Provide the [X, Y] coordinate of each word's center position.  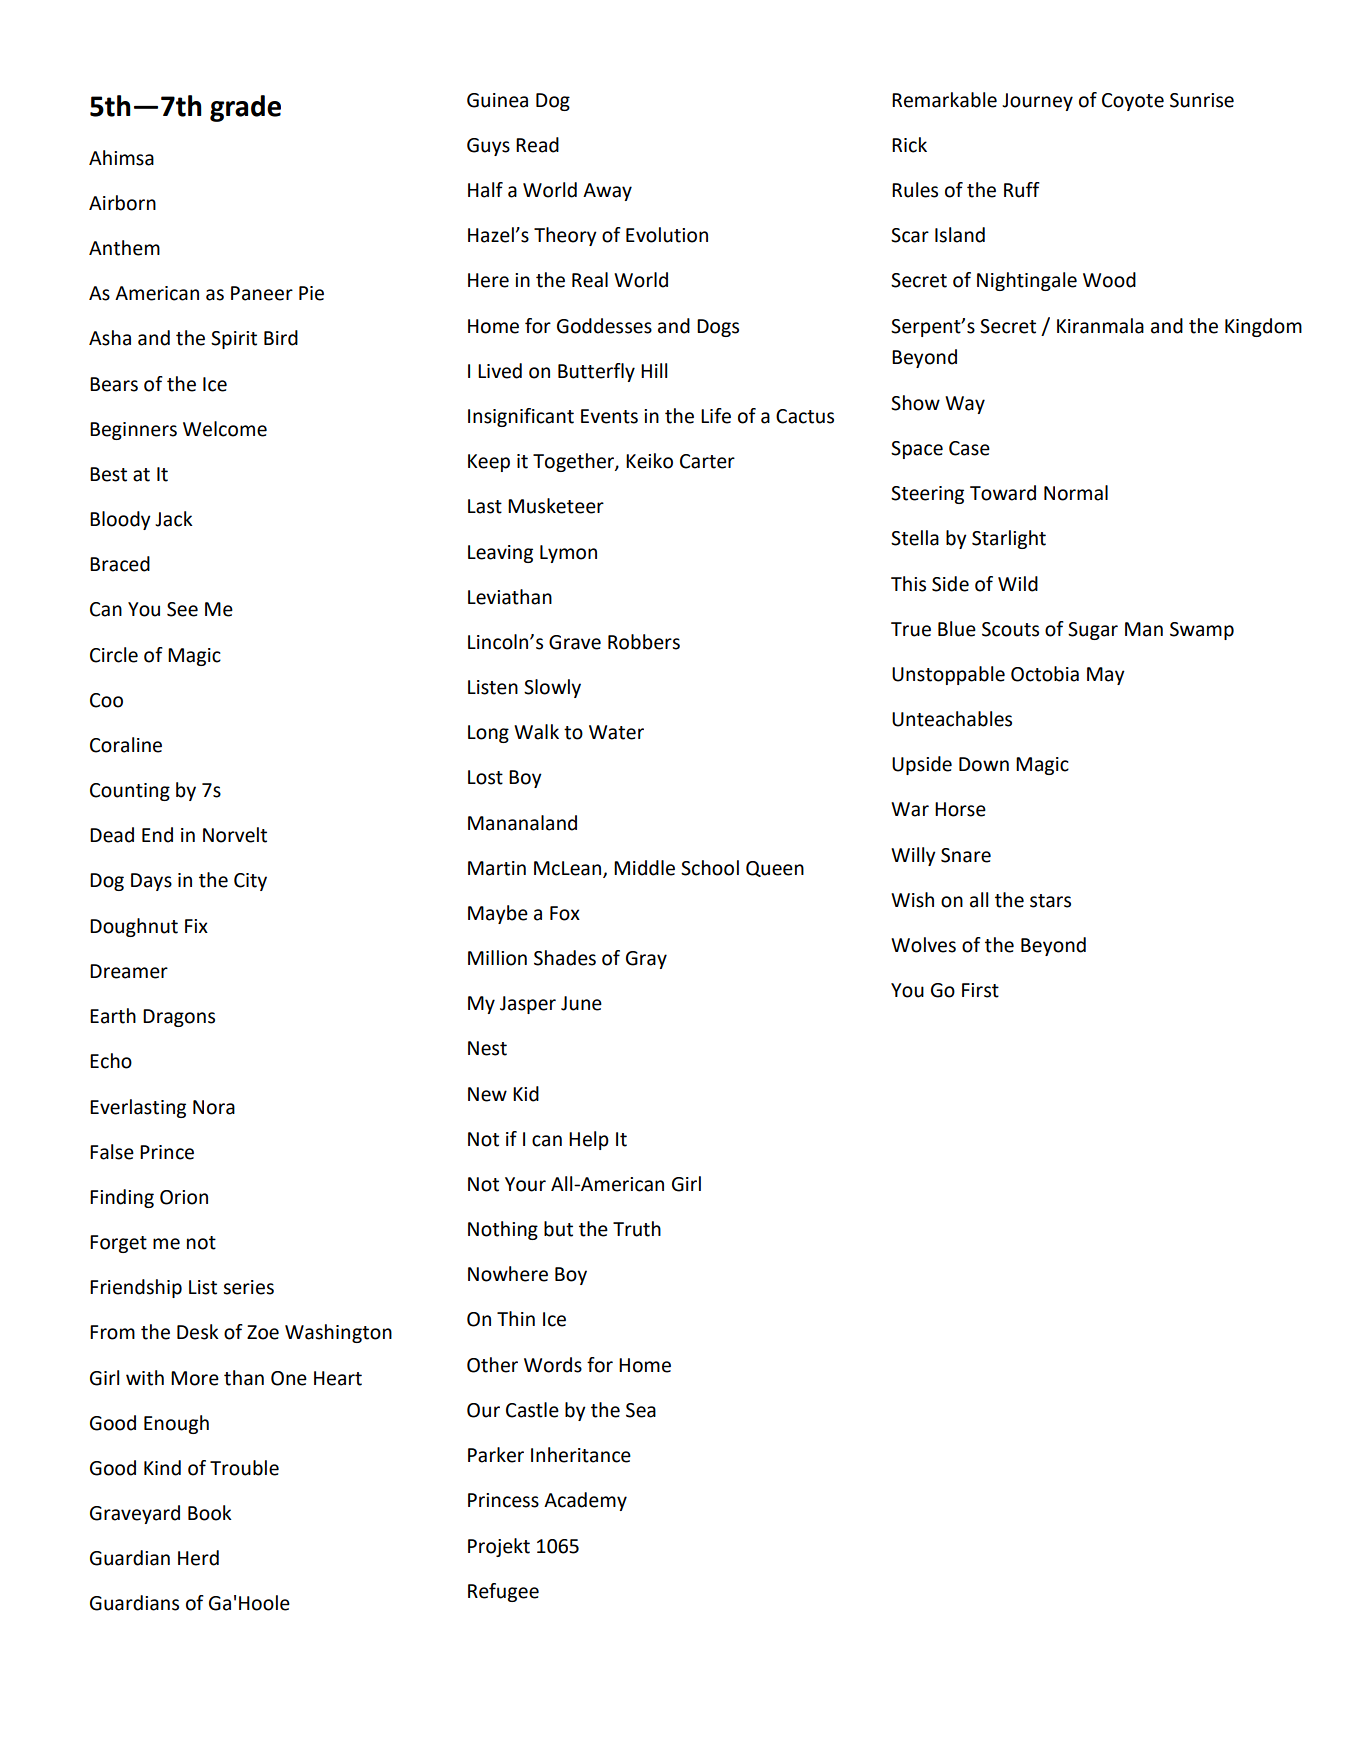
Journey [1037, 102]
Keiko [649, 461]
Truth [637, 1229]
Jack [174, 519]
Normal [1076, 493]
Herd [198, 1558]
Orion [184, 1197]
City [250, 882]
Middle [644, 868]
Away [607, 192]
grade [245, 108]
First [980, 990]
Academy [585, 1501]
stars [1050, 901]
